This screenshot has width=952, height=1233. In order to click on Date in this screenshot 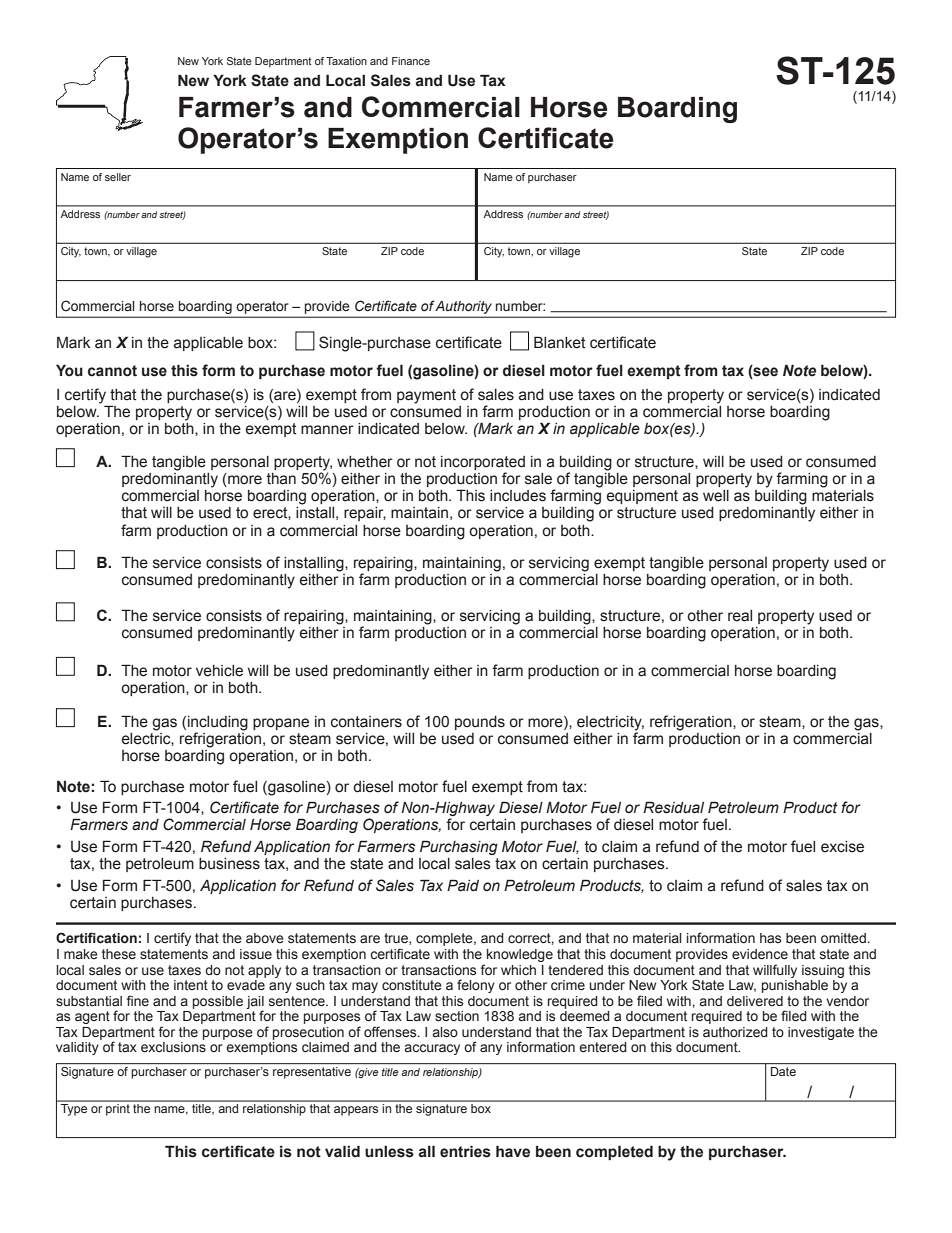, I will do `click(783, 1071)`.
